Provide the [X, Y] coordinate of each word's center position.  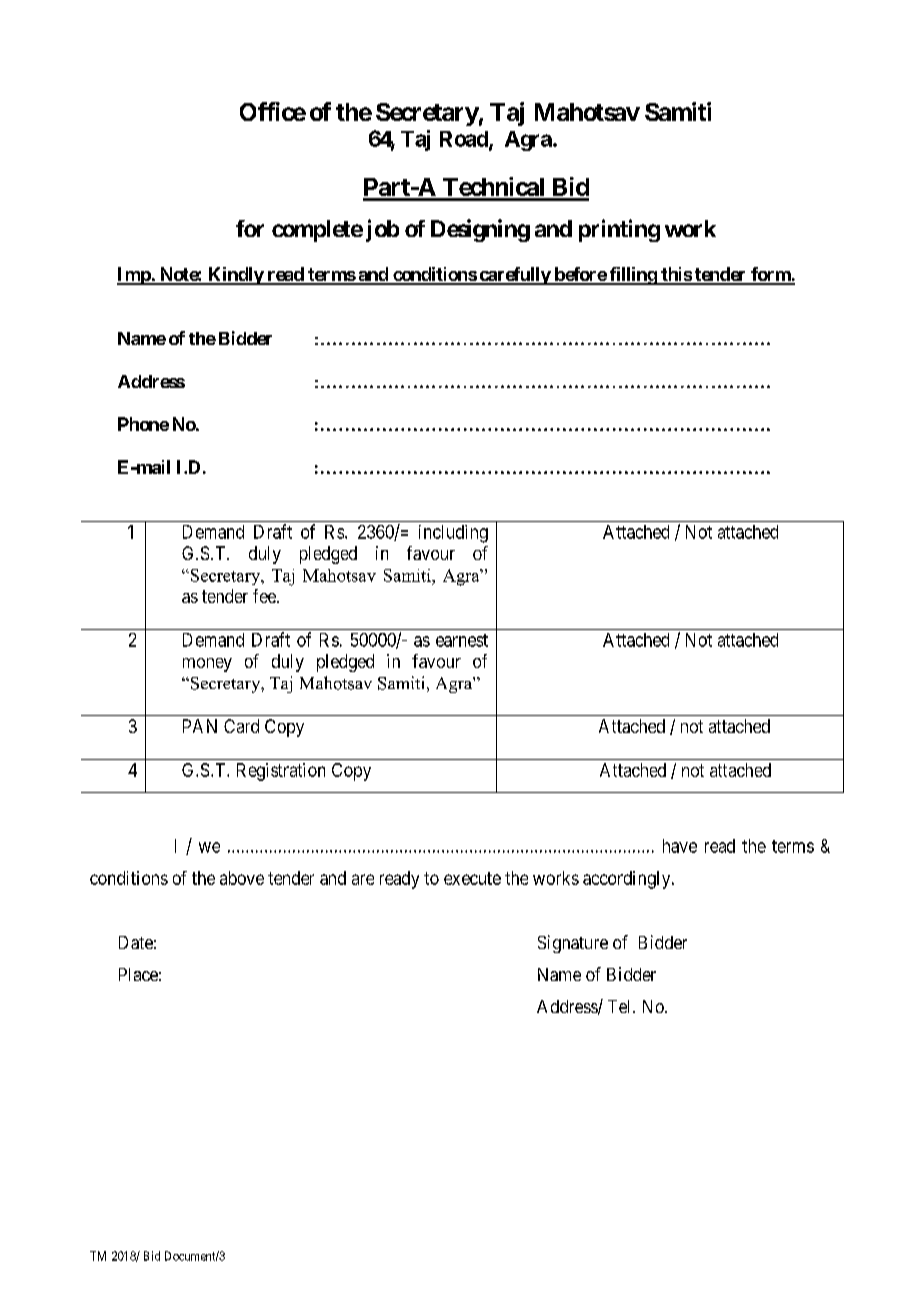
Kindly [235, 276]
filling [632, 276]
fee [265, 596]
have [680, 846]
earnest [462, 640]
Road [465, 140]
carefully [514, 276]
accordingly [628, 880]
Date [136, 942]
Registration [281, 772]
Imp [134, 276]
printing [619, 230]
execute [472, 878]
